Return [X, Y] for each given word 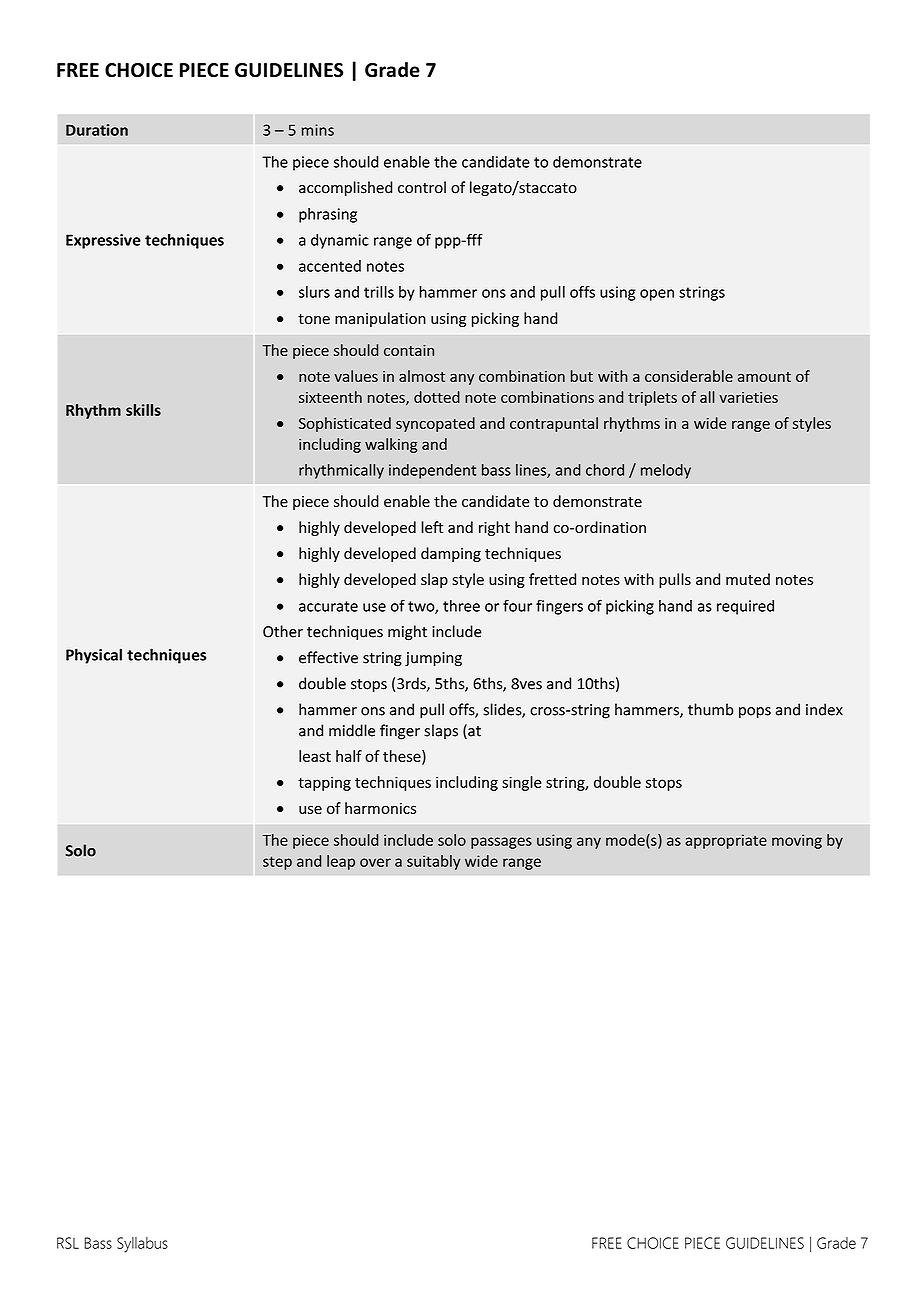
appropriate [726, 841]
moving [797, 841]
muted [748, 579]
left [432, 527]
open [657, 295]
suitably [433, 862]
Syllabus [142, 1245]
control [422, 187]
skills [143, 410]
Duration [97, 130]
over [375, 862]
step [277, 863]
